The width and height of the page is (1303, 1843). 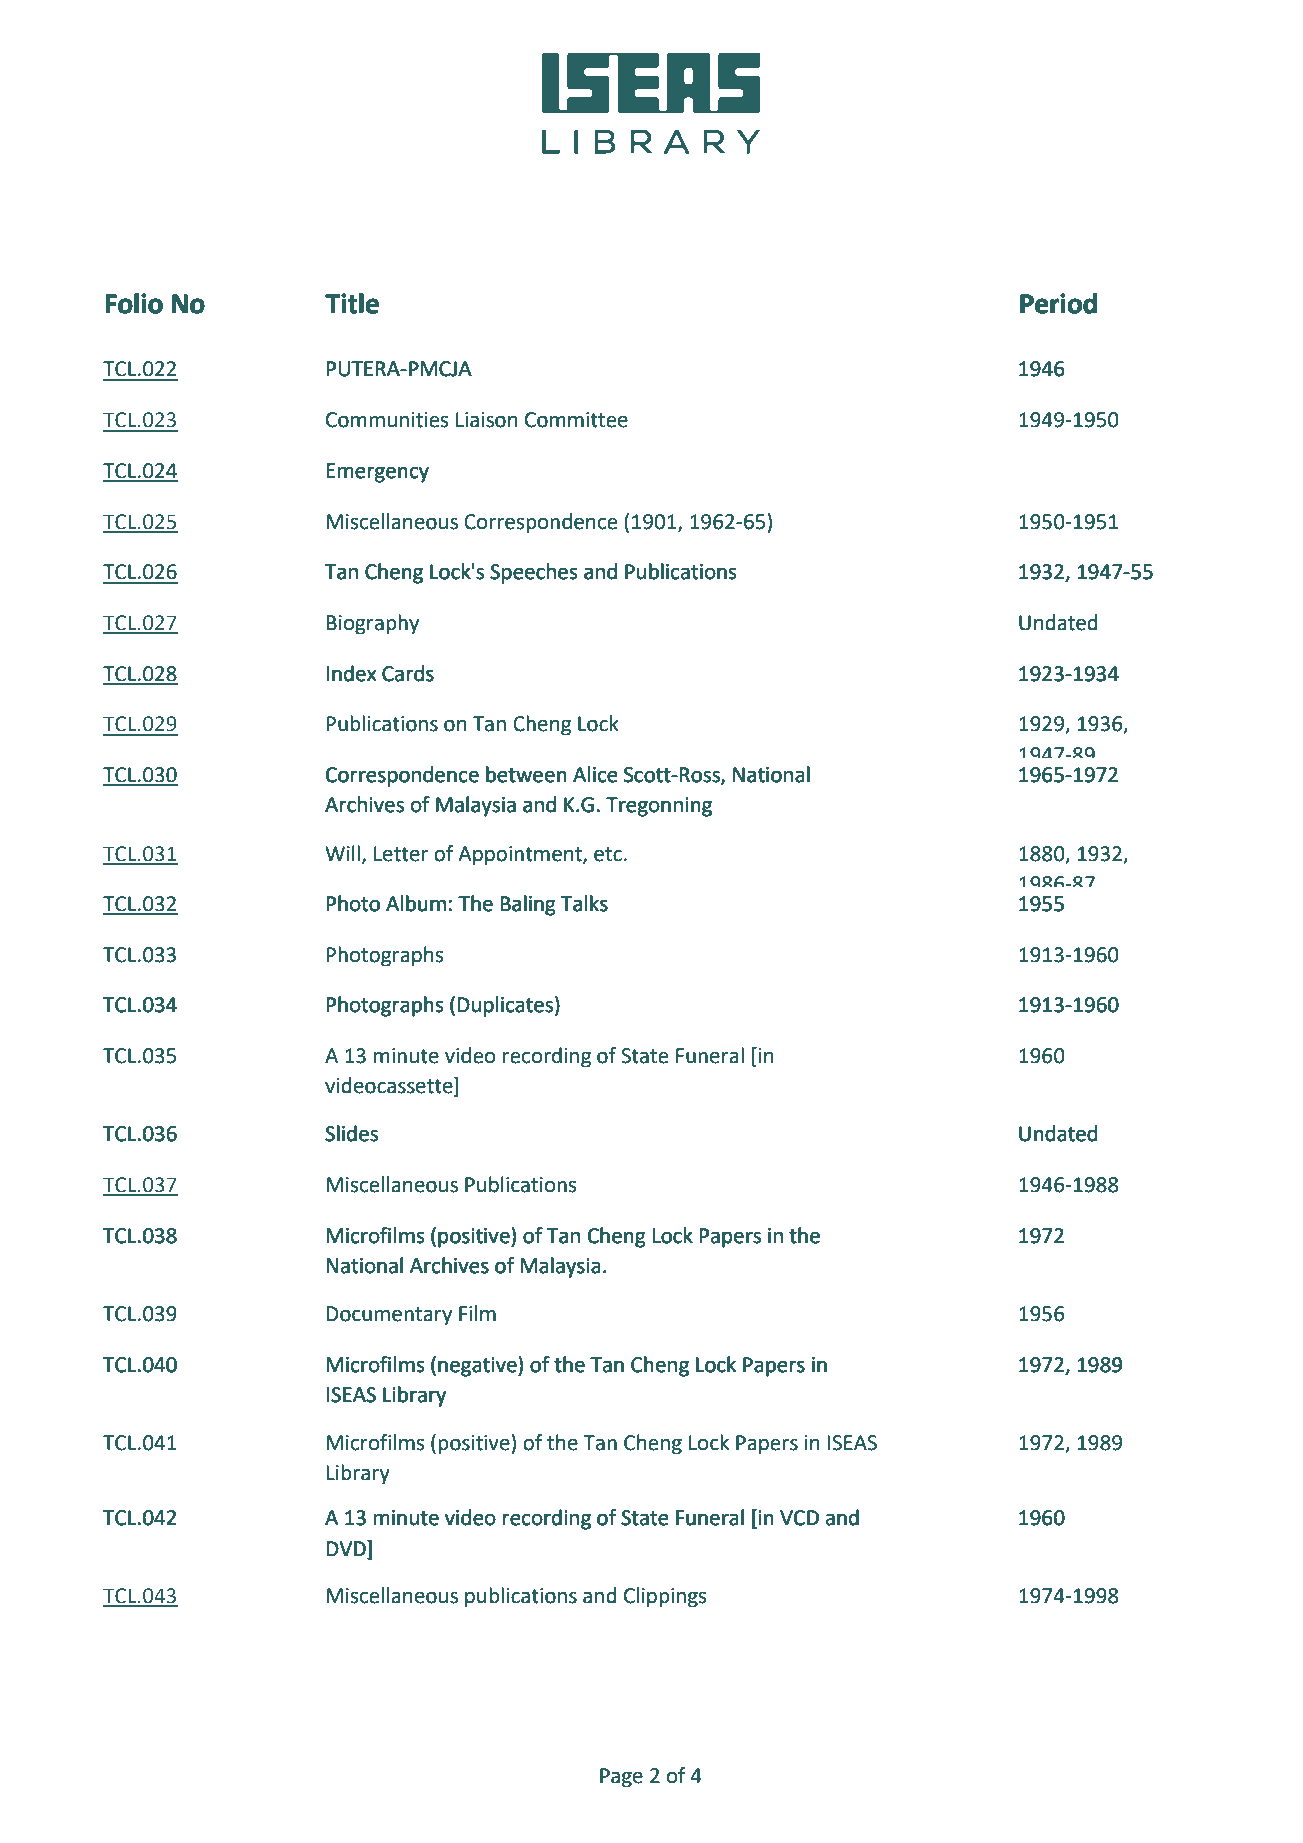 I want to click on Committee, so click(x=576, y=420).
